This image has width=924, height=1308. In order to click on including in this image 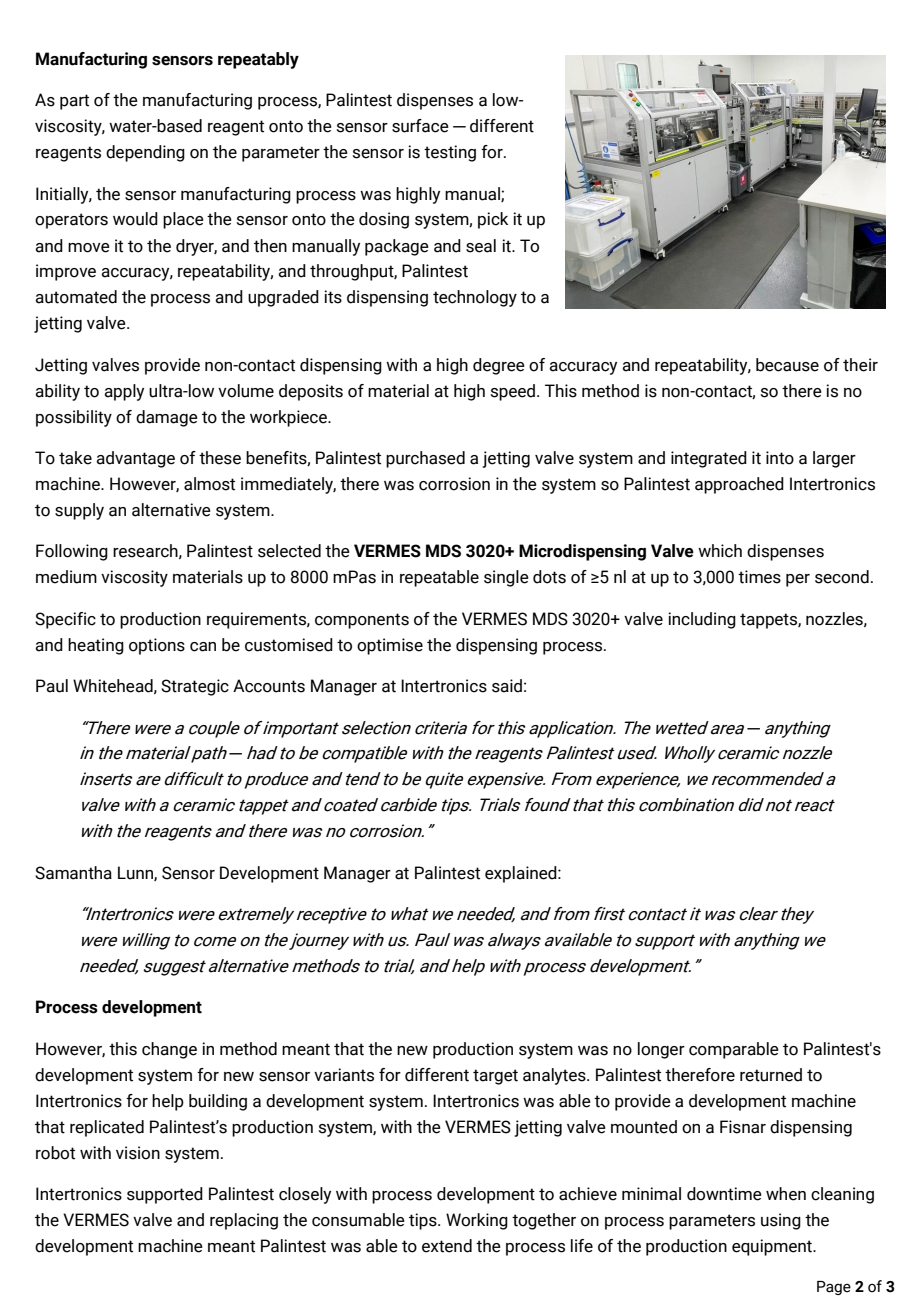, I will do `click(702, 620)`.
